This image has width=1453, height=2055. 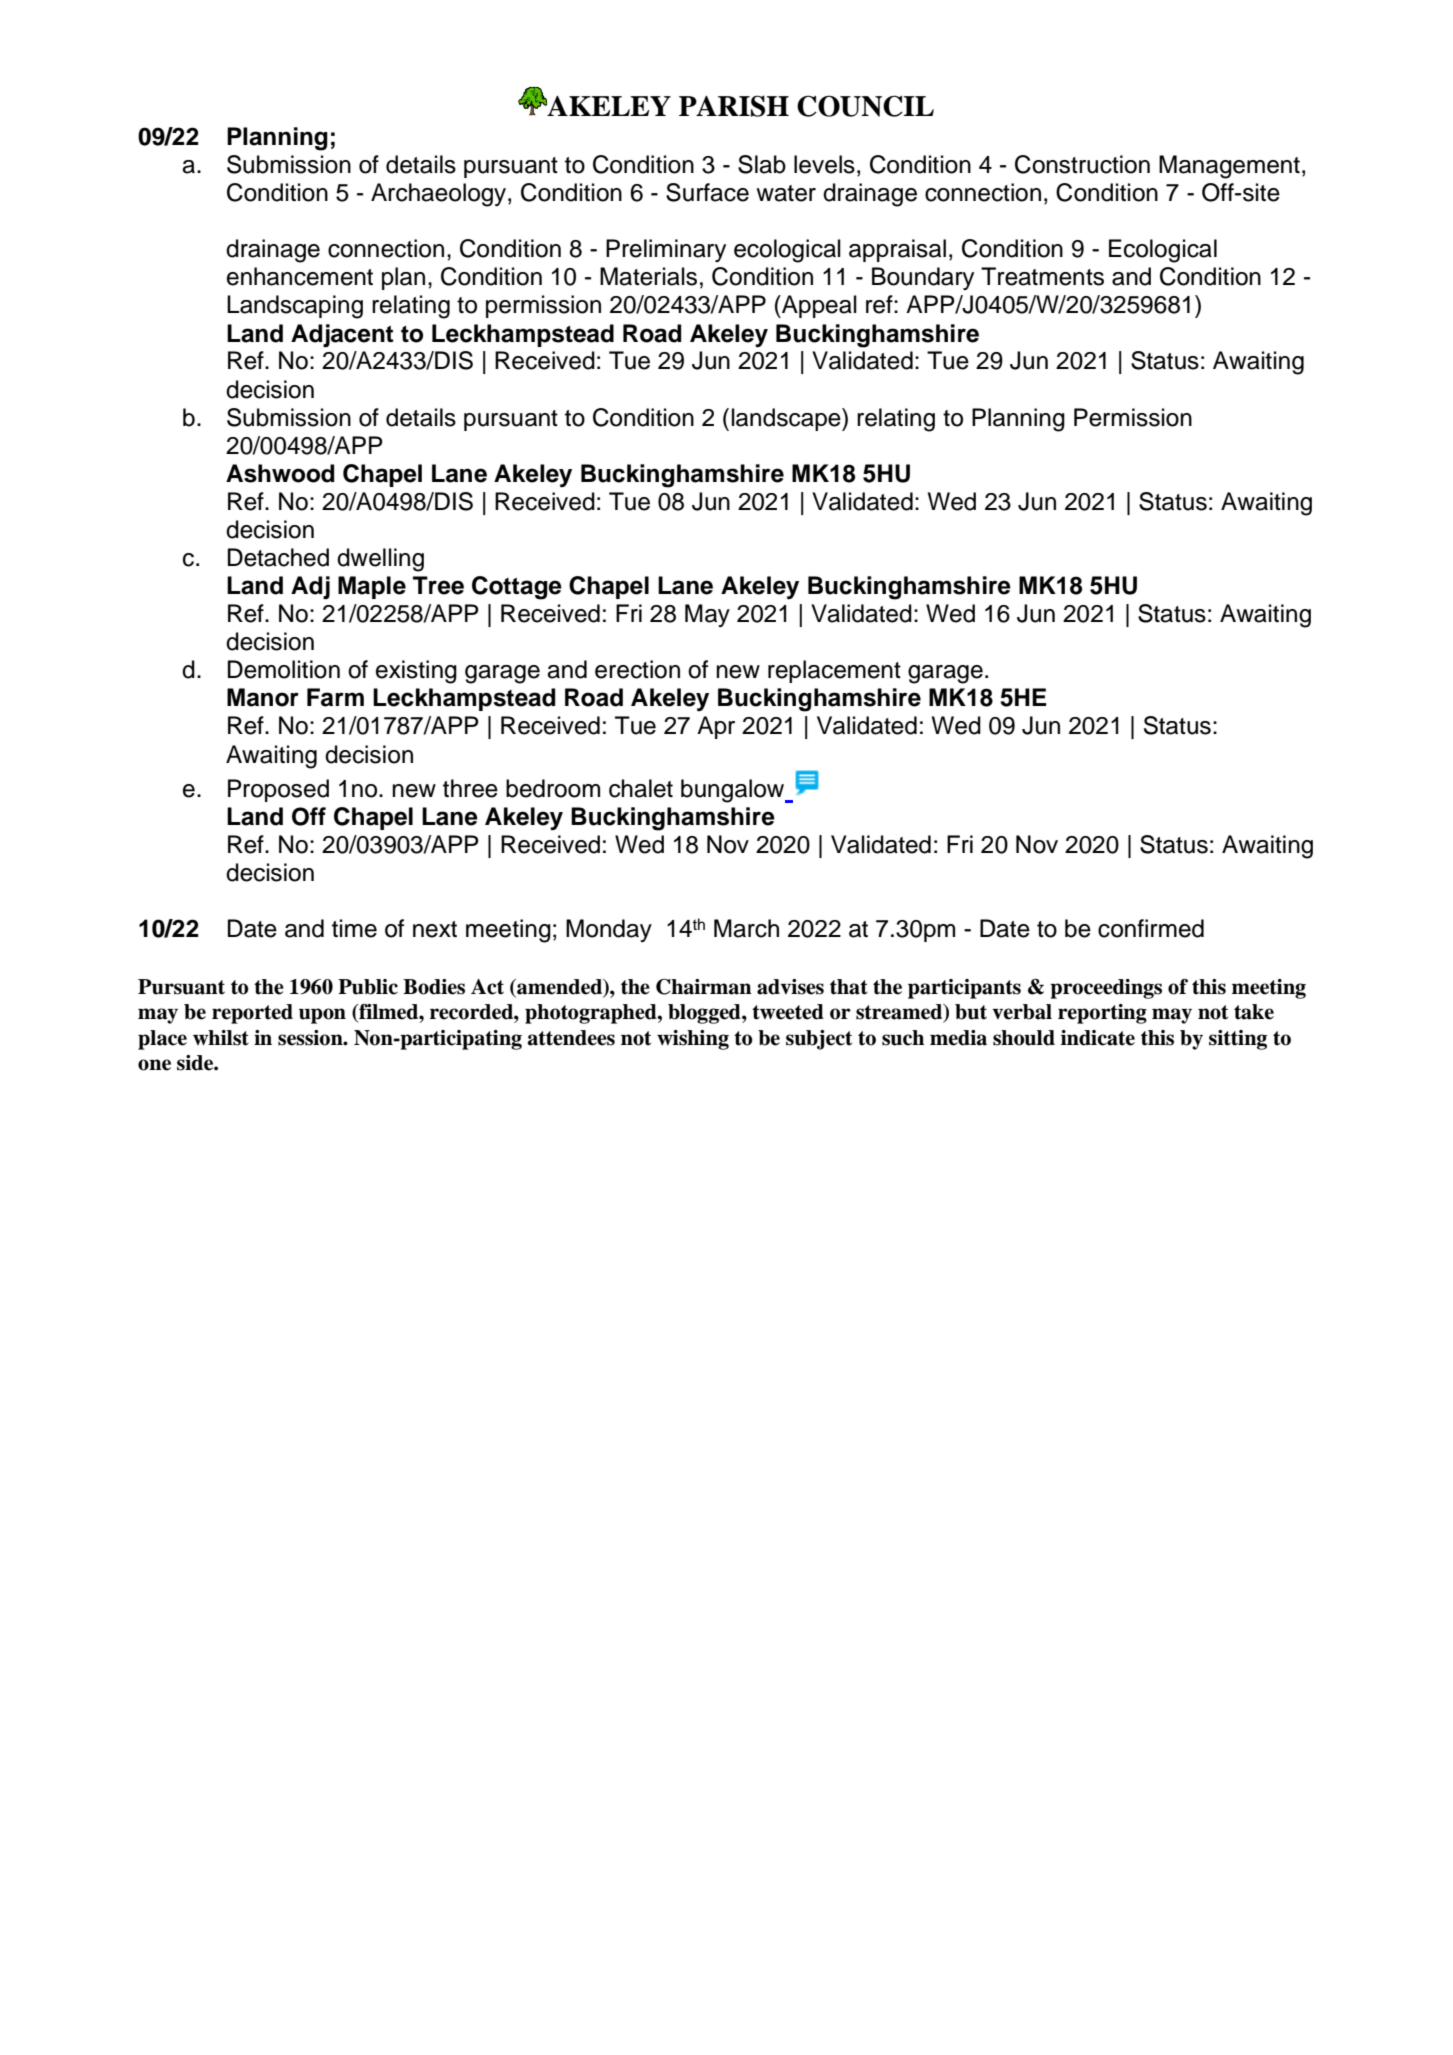 I want to click on PARISH, so click(x=734, y=106).
